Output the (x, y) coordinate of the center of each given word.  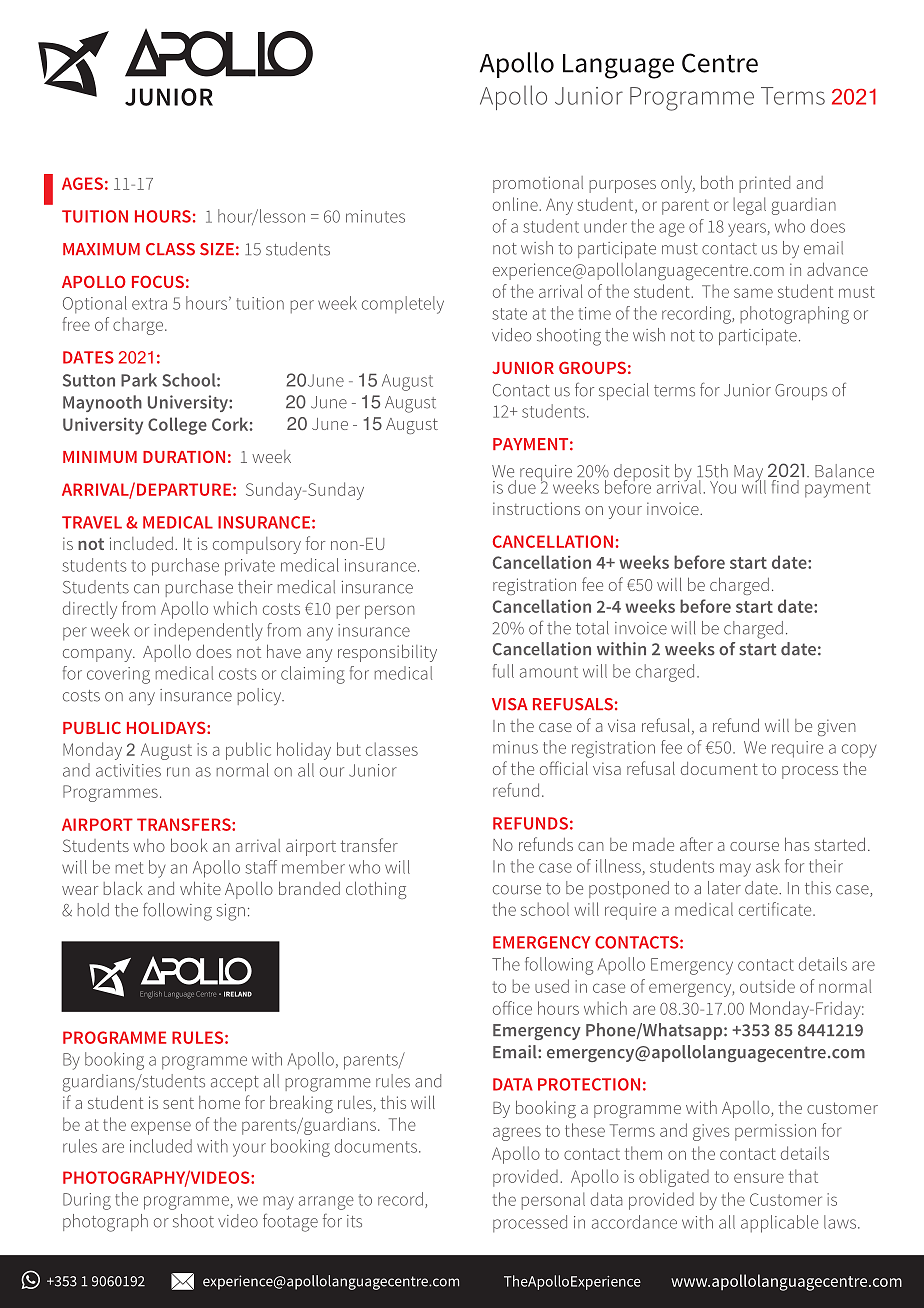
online (516, 204)
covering (118, 675)
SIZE (217, 249)
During (87, 1201)
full (503, 671)
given (837, 727)
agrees (517, 1134)
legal (749, 206)
